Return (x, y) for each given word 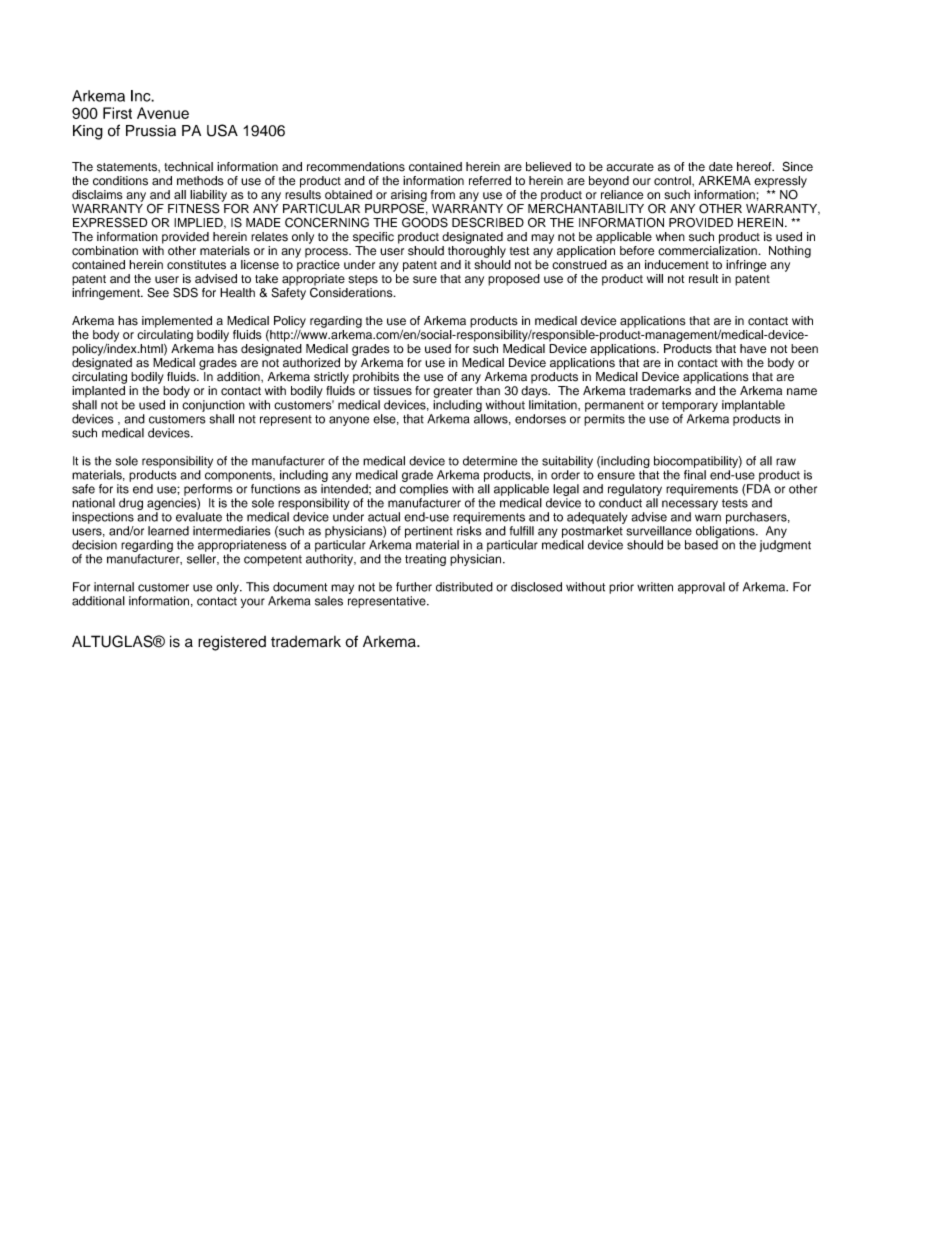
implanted (98, 392)
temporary (690, 406)
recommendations (356, 167)
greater (453, 392)
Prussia (151, 131)
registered (232, 643)
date (721, 167)
